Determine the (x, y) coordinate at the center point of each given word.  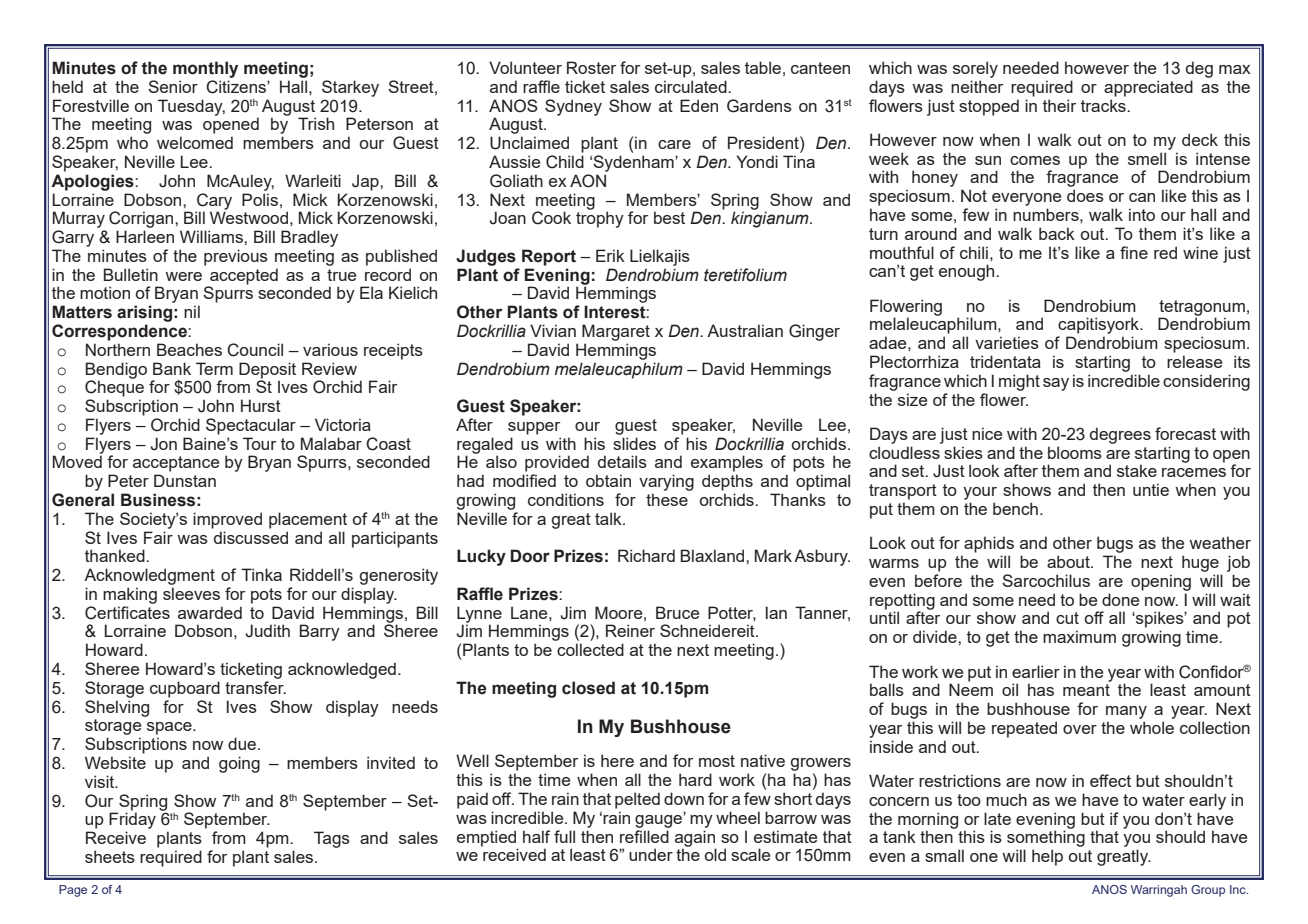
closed (588, 688)
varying (666, 482)
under (651, 854)
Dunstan (185, 480)
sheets (110, 856)
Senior (173, 86)
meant (1086, 690)
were (183, 276)
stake (1137, 470)
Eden (699, 105)
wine (1200, 252)
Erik (610, 255)
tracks (1104, 105)
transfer (255, 687)
